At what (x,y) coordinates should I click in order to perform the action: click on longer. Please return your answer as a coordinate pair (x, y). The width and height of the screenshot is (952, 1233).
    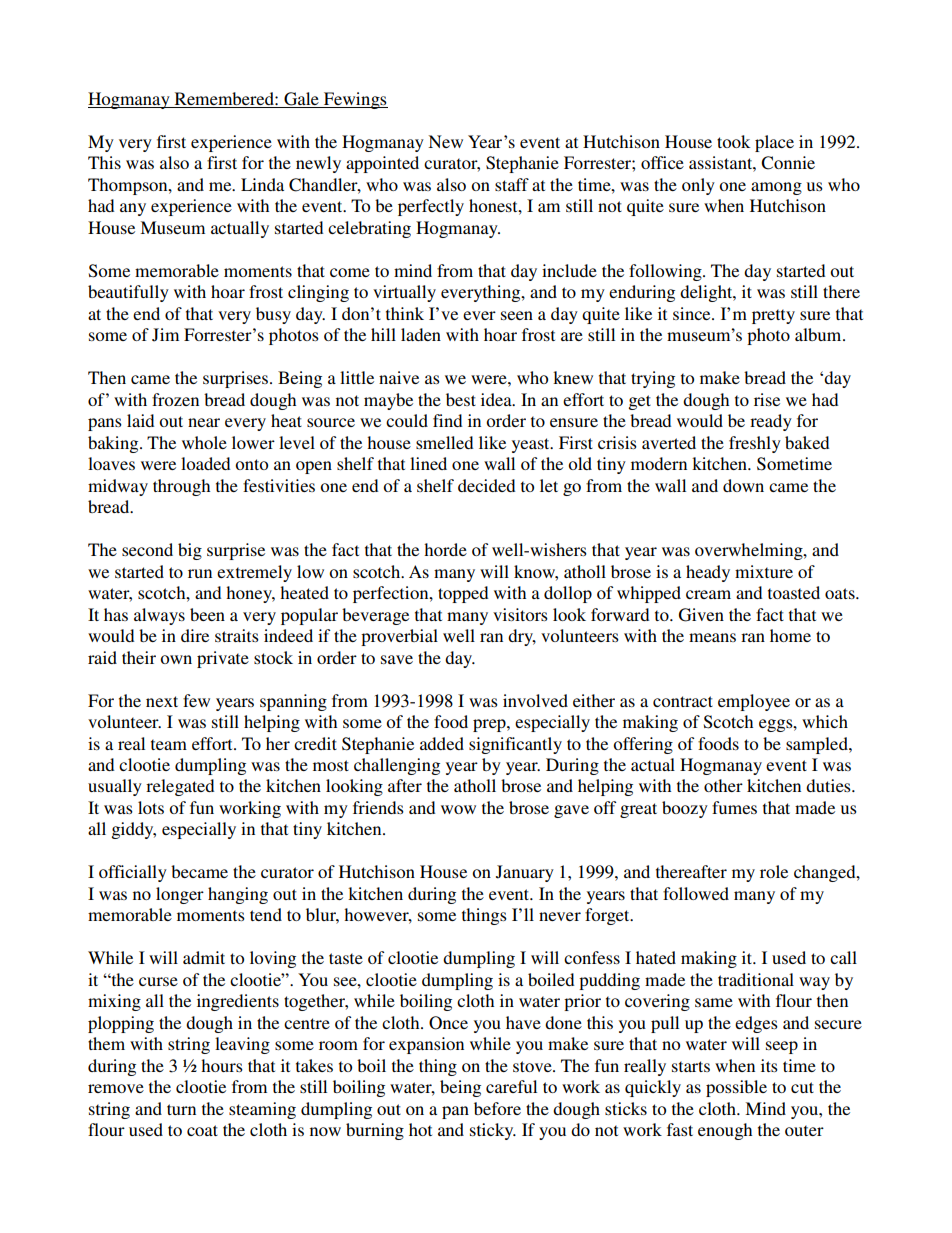
    Looking at the image, I should click on (180, 895).
